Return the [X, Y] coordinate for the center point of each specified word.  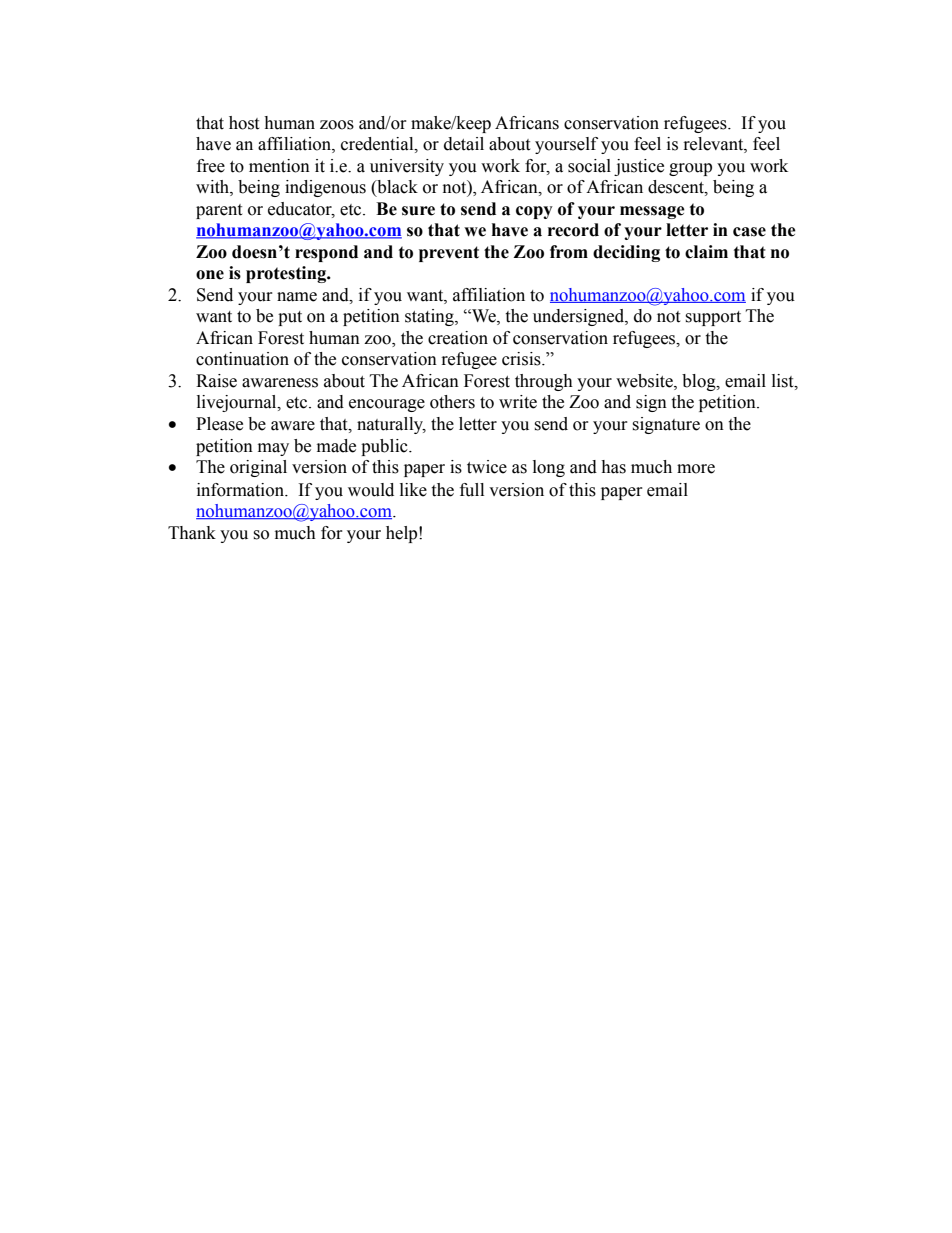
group [690, 169]
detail [464, 144]
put [290, 318]
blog [700, 382]
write [518, 402]
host [244, 123]
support [713, 318]
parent [219, 211]
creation [458, 338]
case [749, 232]
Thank [192, 533]
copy [534, 212]
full [472, 490]
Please [219, 424]
